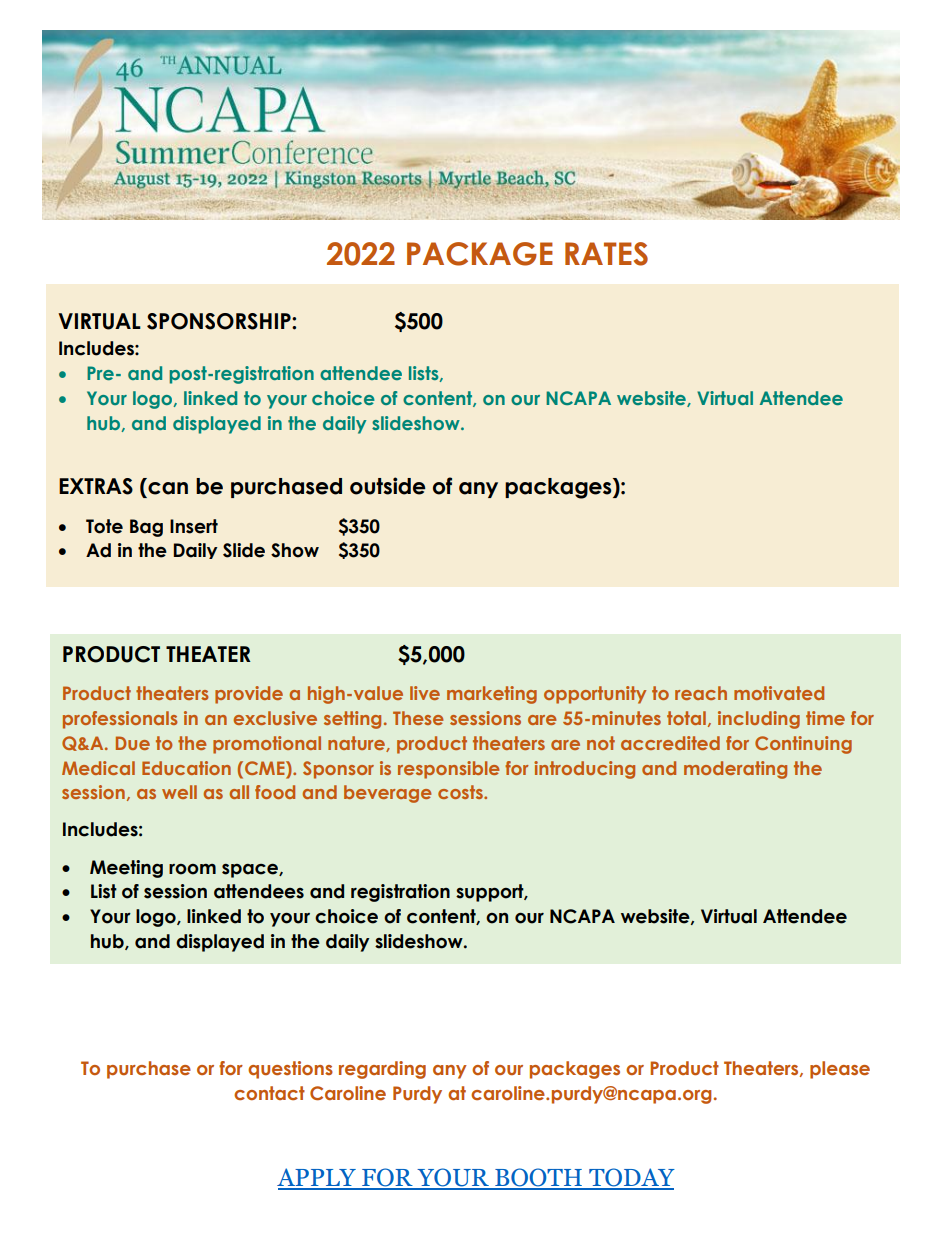 This page has width=952, height=1233. What do you see at coordinates (388, 486) in the page?
I see `outside` at bounding box center [388, 486].
